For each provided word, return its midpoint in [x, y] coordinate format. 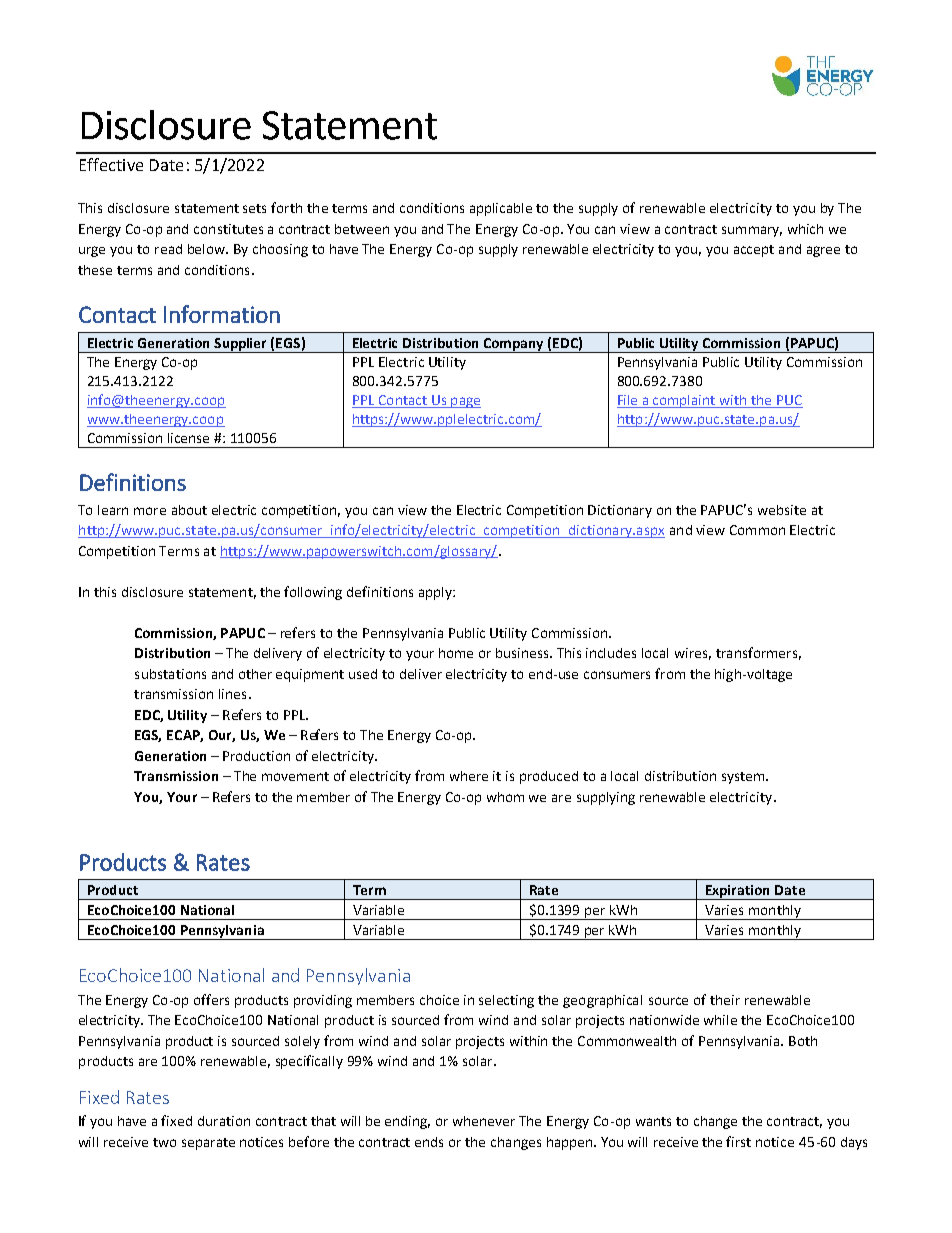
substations [170, 674]
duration [224, 1121]
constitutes [228, 229]
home [456, 653]
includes [611, 653]
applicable [501, 209]
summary [752, 231]
